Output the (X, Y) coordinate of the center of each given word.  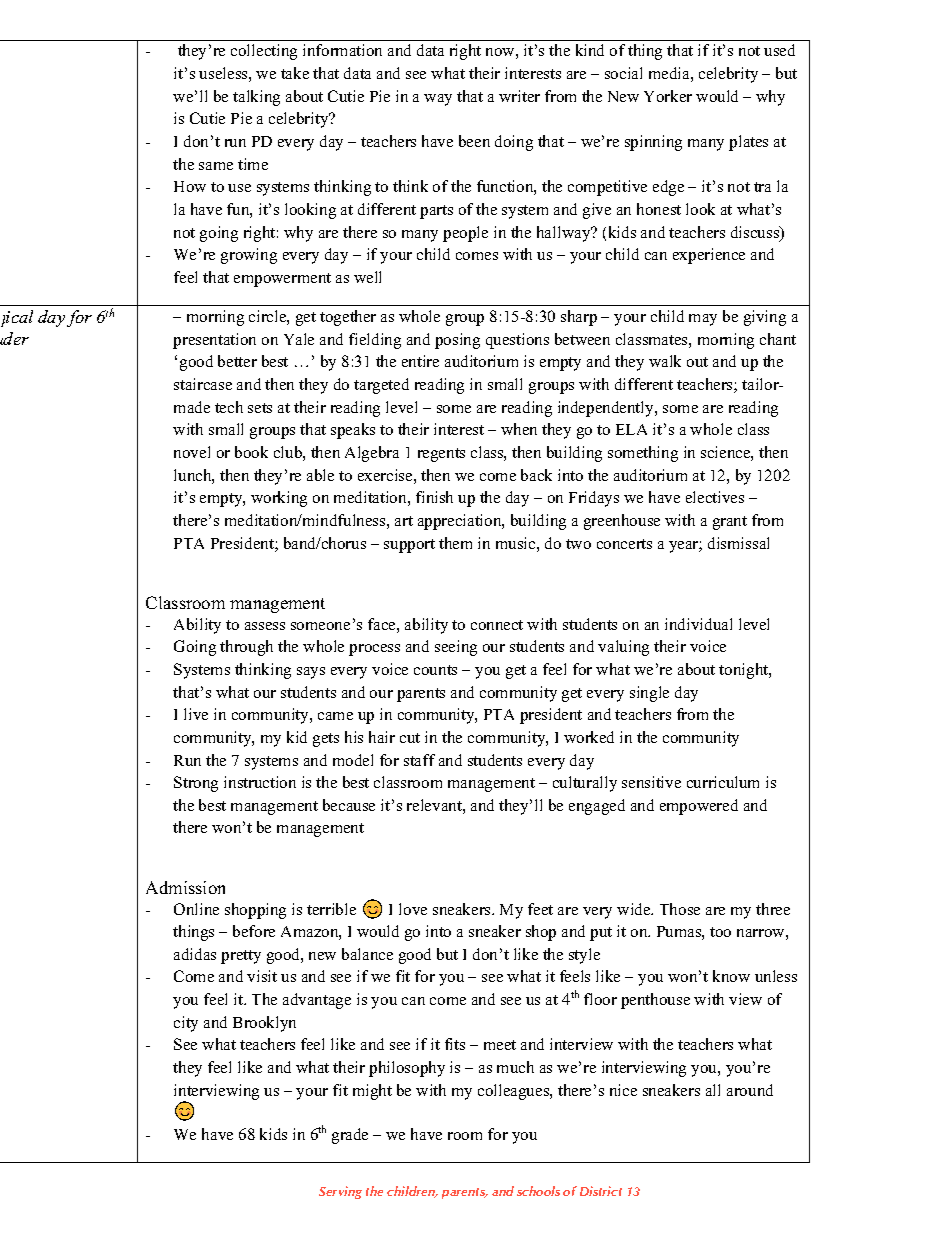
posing (457, 341)
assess (265, 626)
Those (680, 909)
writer (519, 96)
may (703, 320)
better (237, 361)
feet (540, 909)
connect (497, 625)
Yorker (668, 96)
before (254, 931)
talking (256, 98)
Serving (340, 1192)
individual (698, 624)
